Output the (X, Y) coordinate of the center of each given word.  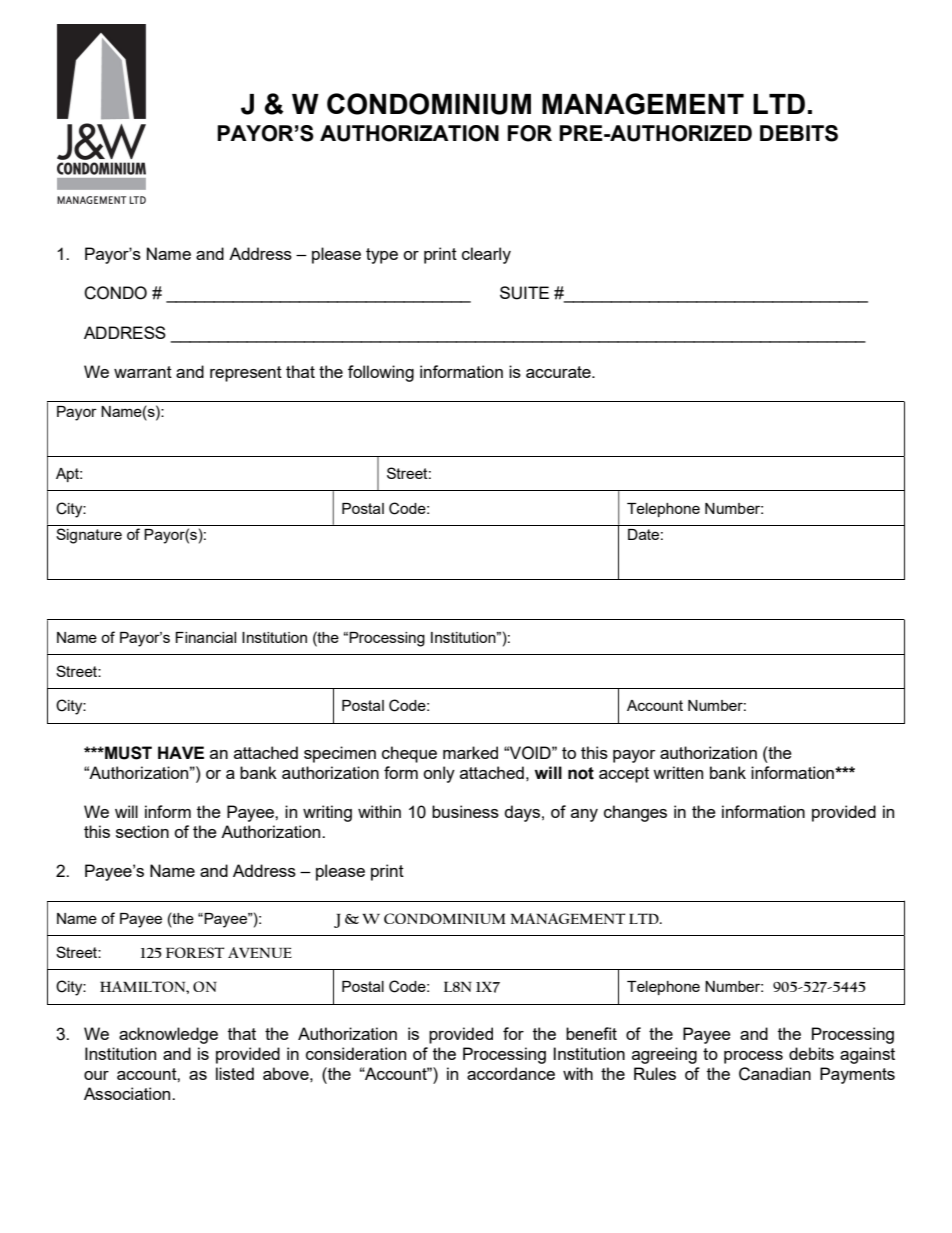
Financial (205, 637)
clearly (486, 255)
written (678, 772)
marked (470, 752)
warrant (143, 372)
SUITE (524, 293)
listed (235, 1073)
